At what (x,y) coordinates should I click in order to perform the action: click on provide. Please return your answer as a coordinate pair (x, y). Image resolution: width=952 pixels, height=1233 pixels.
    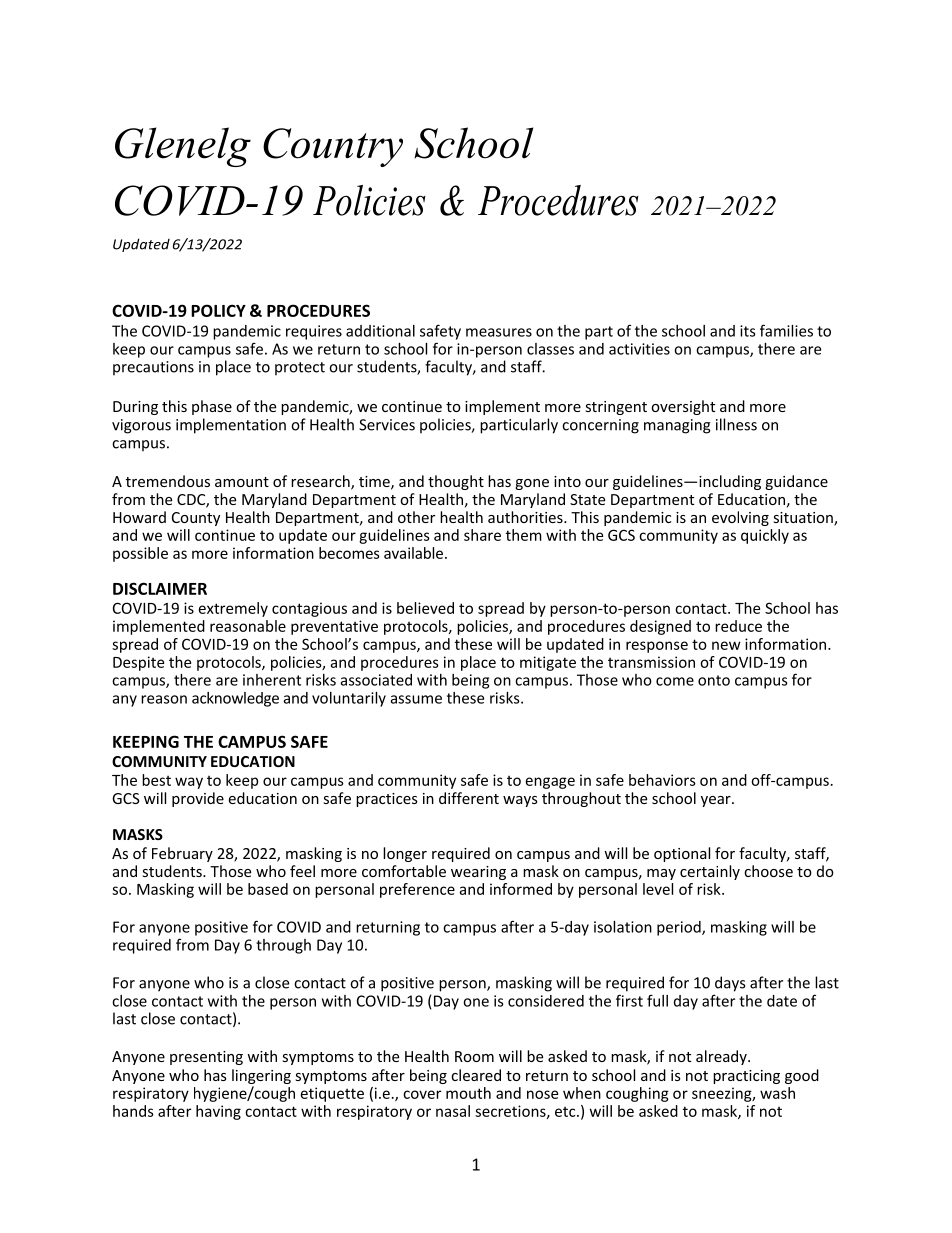
    Looking at the image, I should click on (198, 799).
